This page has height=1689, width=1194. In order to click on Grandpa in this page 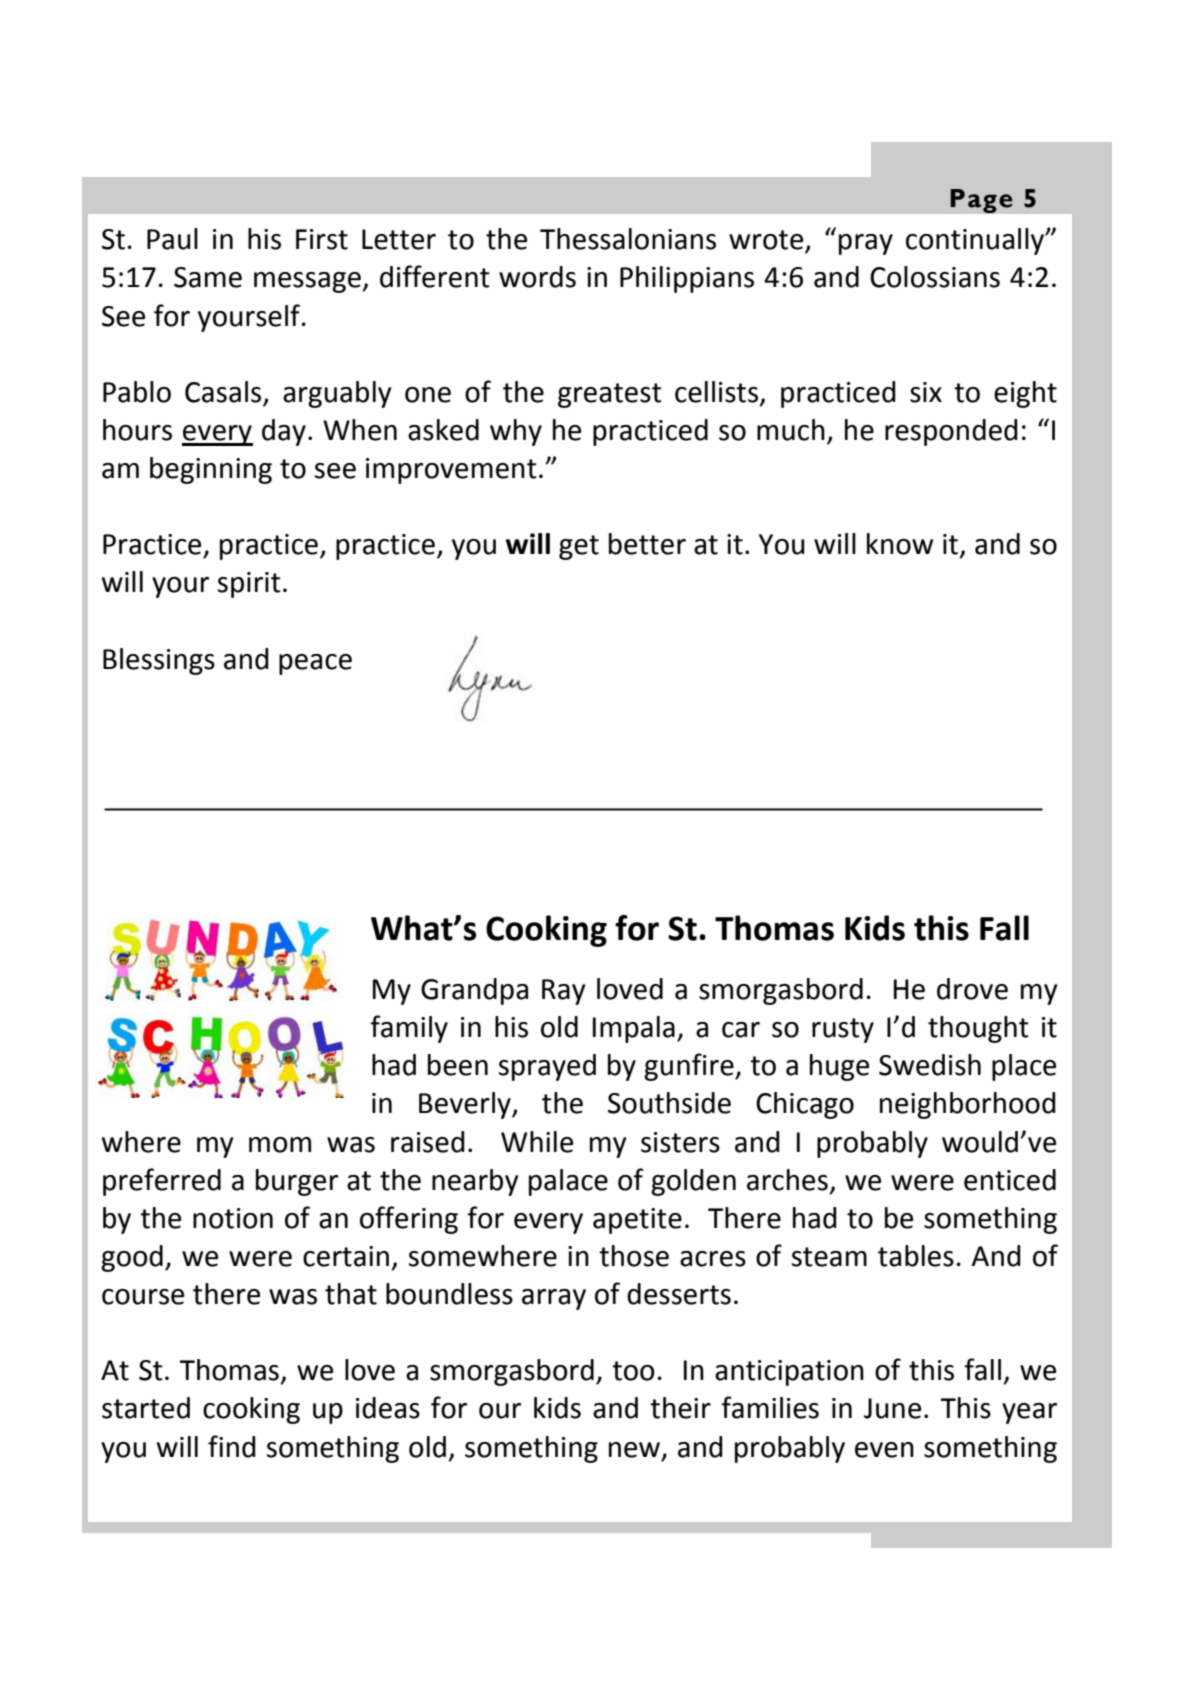, I will do `click(474, 991)`.
